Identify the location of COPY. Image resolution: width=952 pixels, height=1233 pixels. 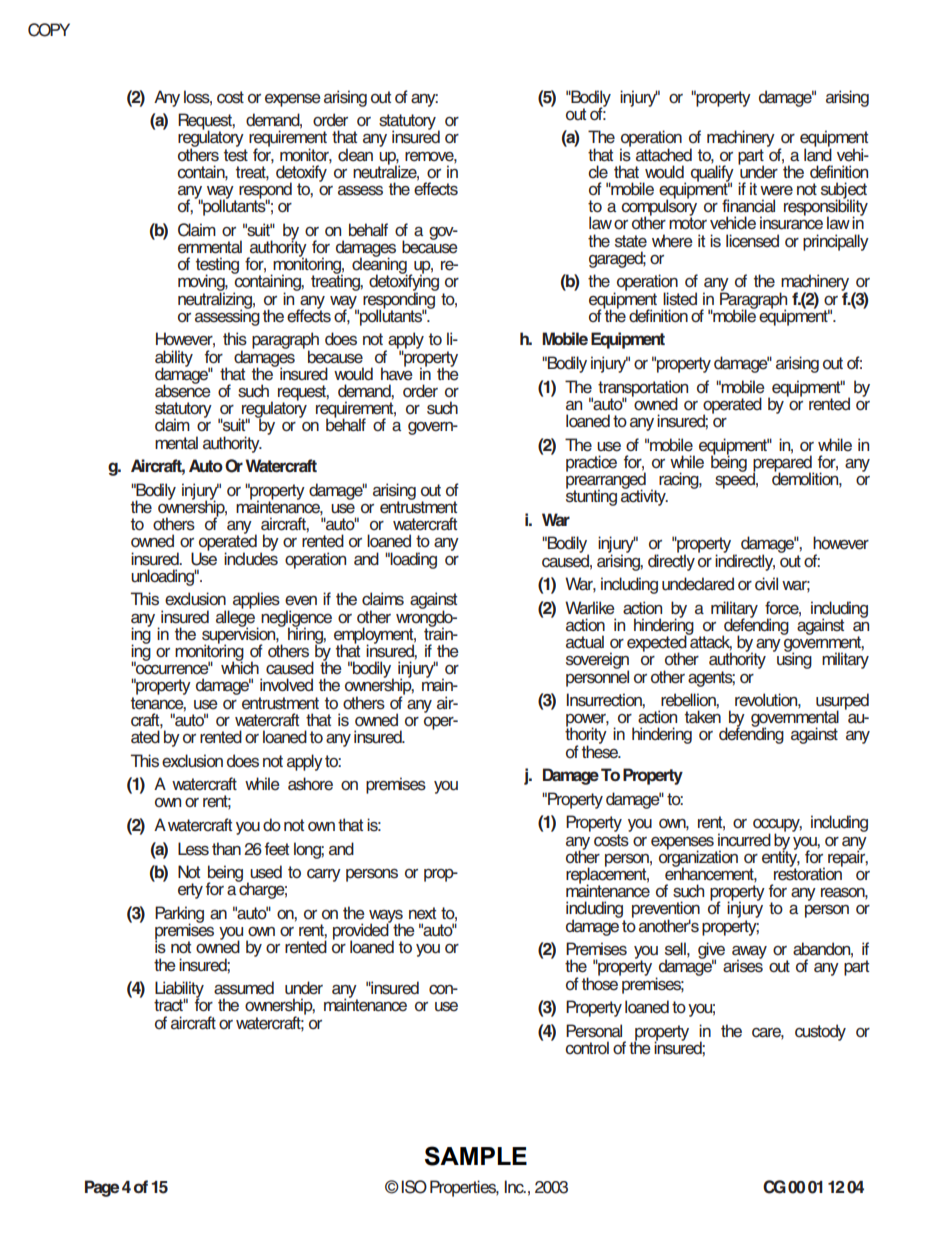
(49, 30).
